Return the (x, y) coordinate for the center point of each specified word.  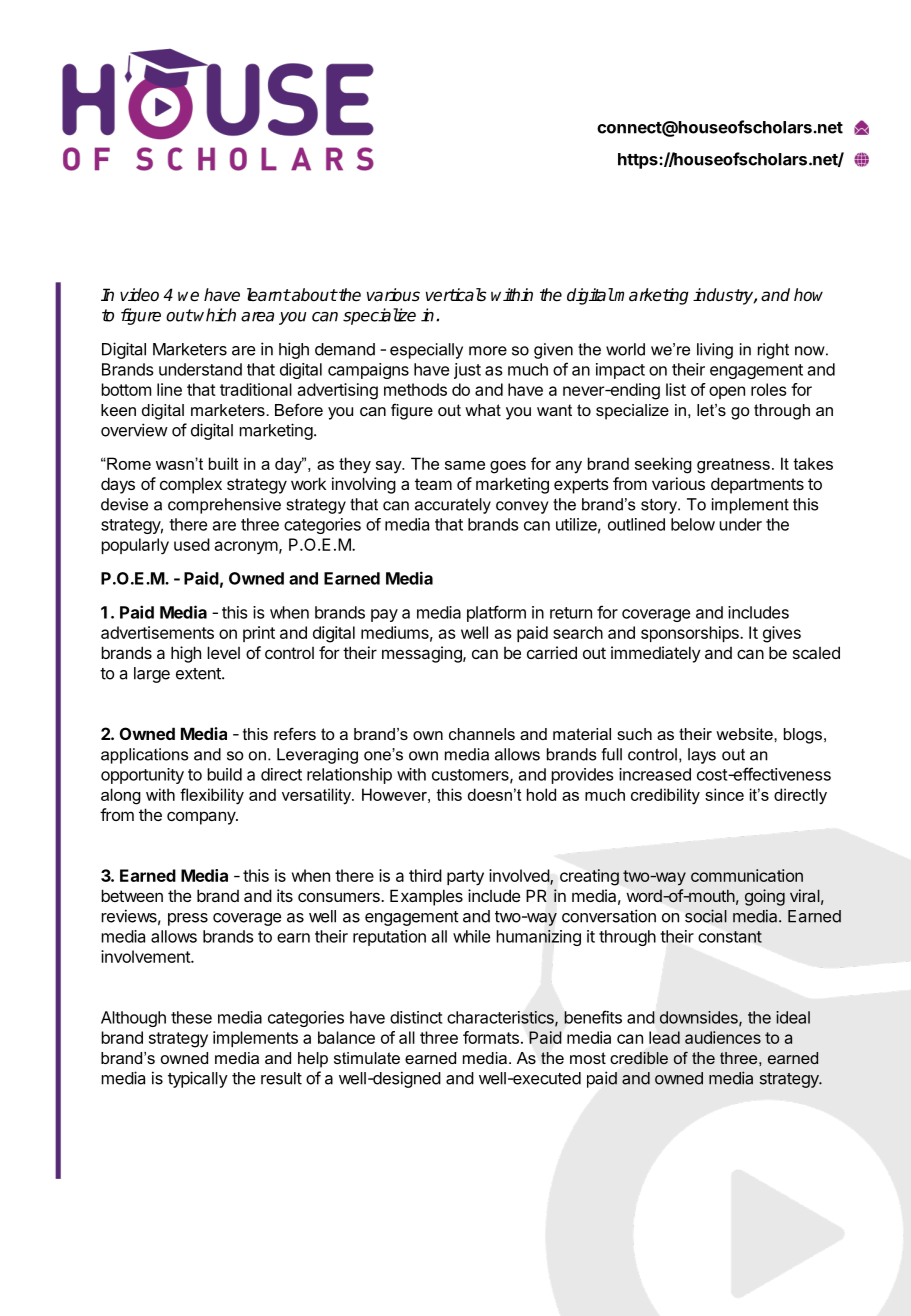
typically (198, 1079)
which (214, 315)
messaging (423, 654)
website (745, 734)
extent (199, 674)
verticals (456, 295)
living (715, 351)
